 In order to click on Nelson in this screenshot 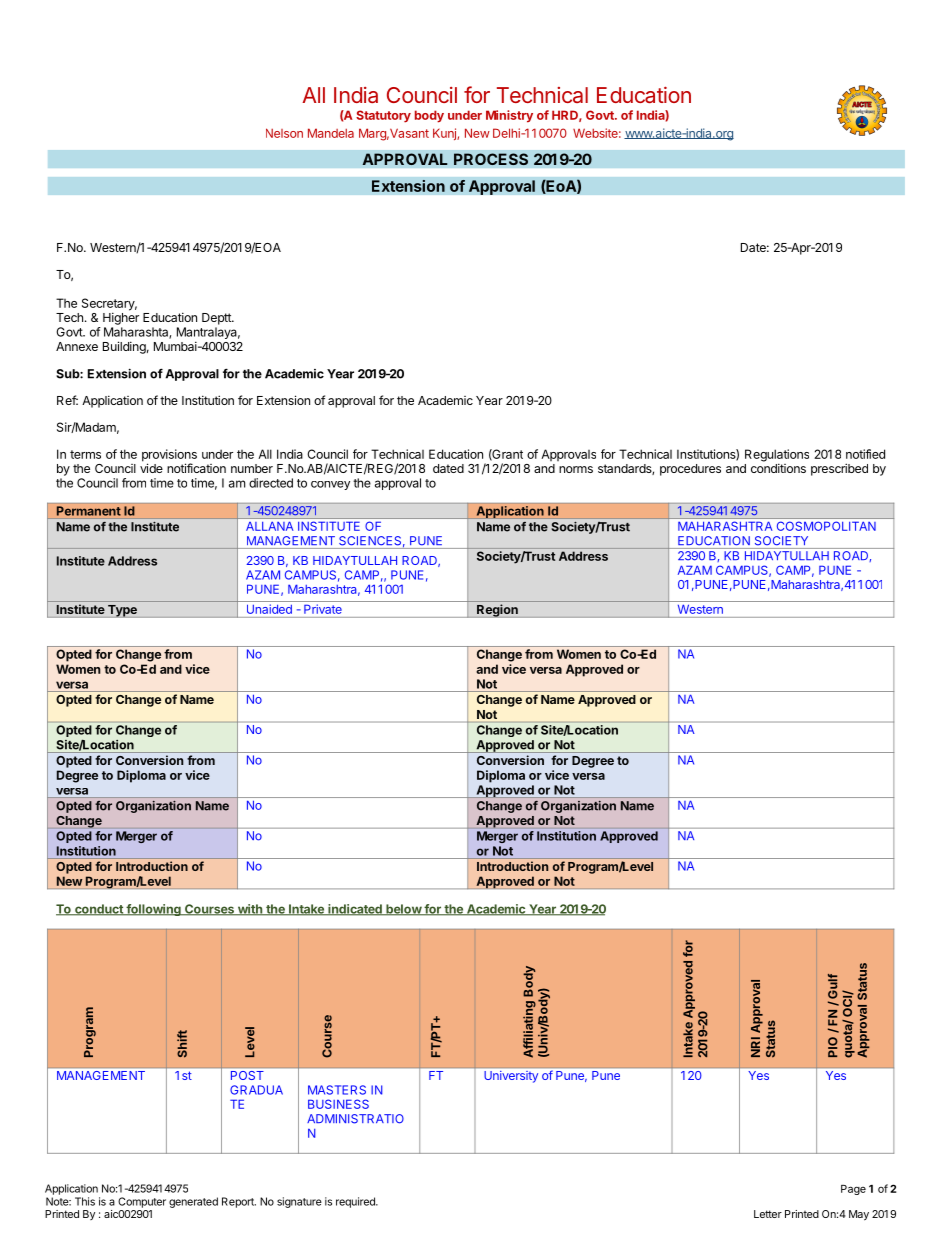, I will do `click(284, 133)`.
